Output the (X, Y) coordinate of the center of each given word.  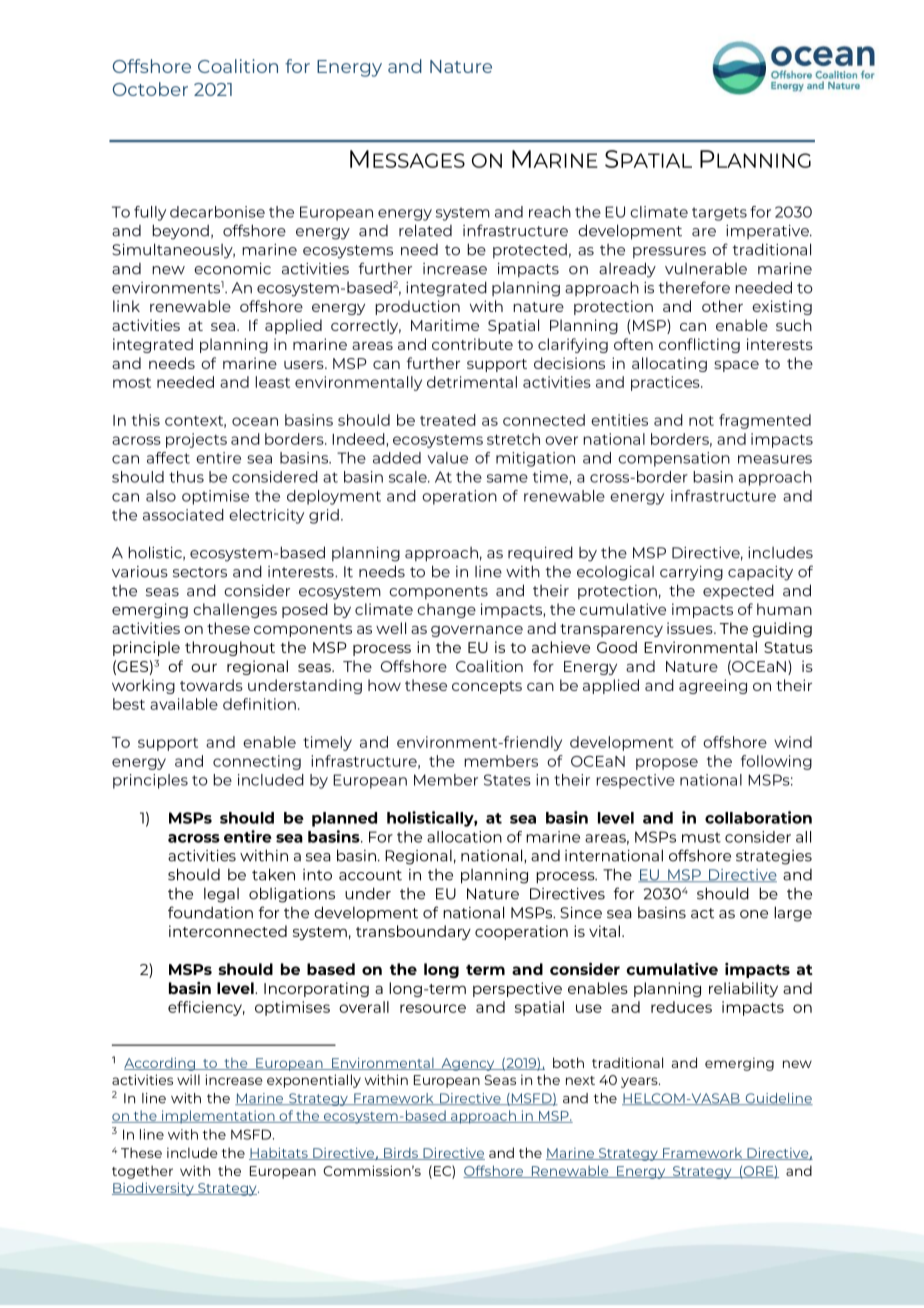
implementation (218, 1117)
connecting (257, 762)
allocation (464, 837)
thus (186, 477)
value (447, 458)
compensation (674, 459)
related (425, 230)
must (701, 837)
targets (719, 214)
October (150, 89)
